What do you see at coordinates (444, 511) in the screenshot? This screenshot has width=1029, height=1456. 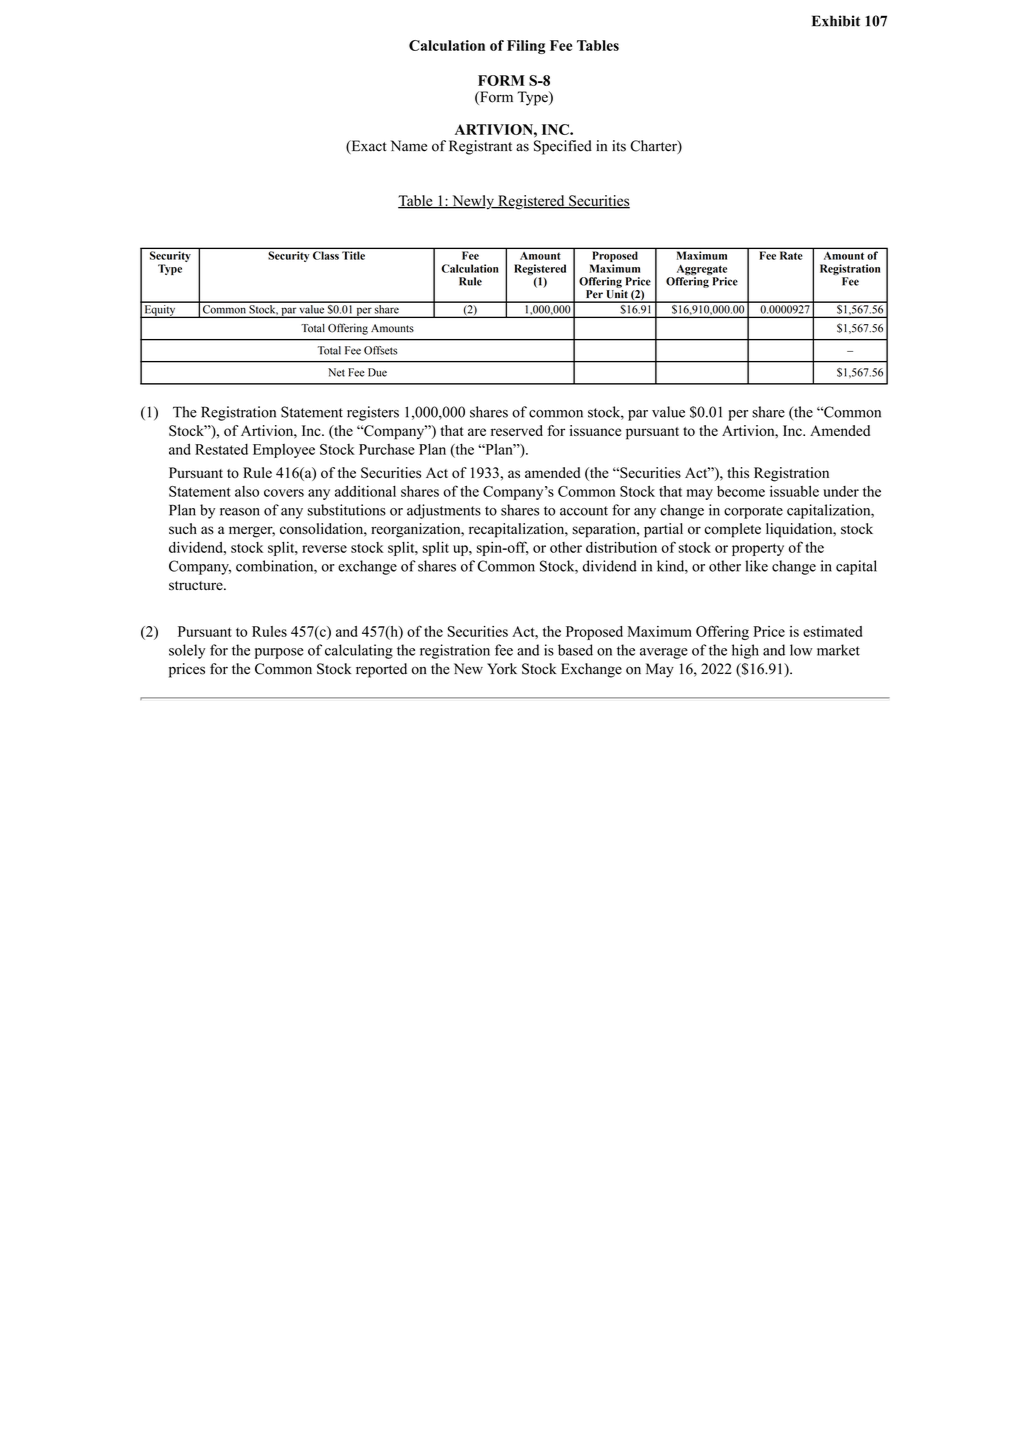 I see `adjustments` at bounding box center [444, 511].
